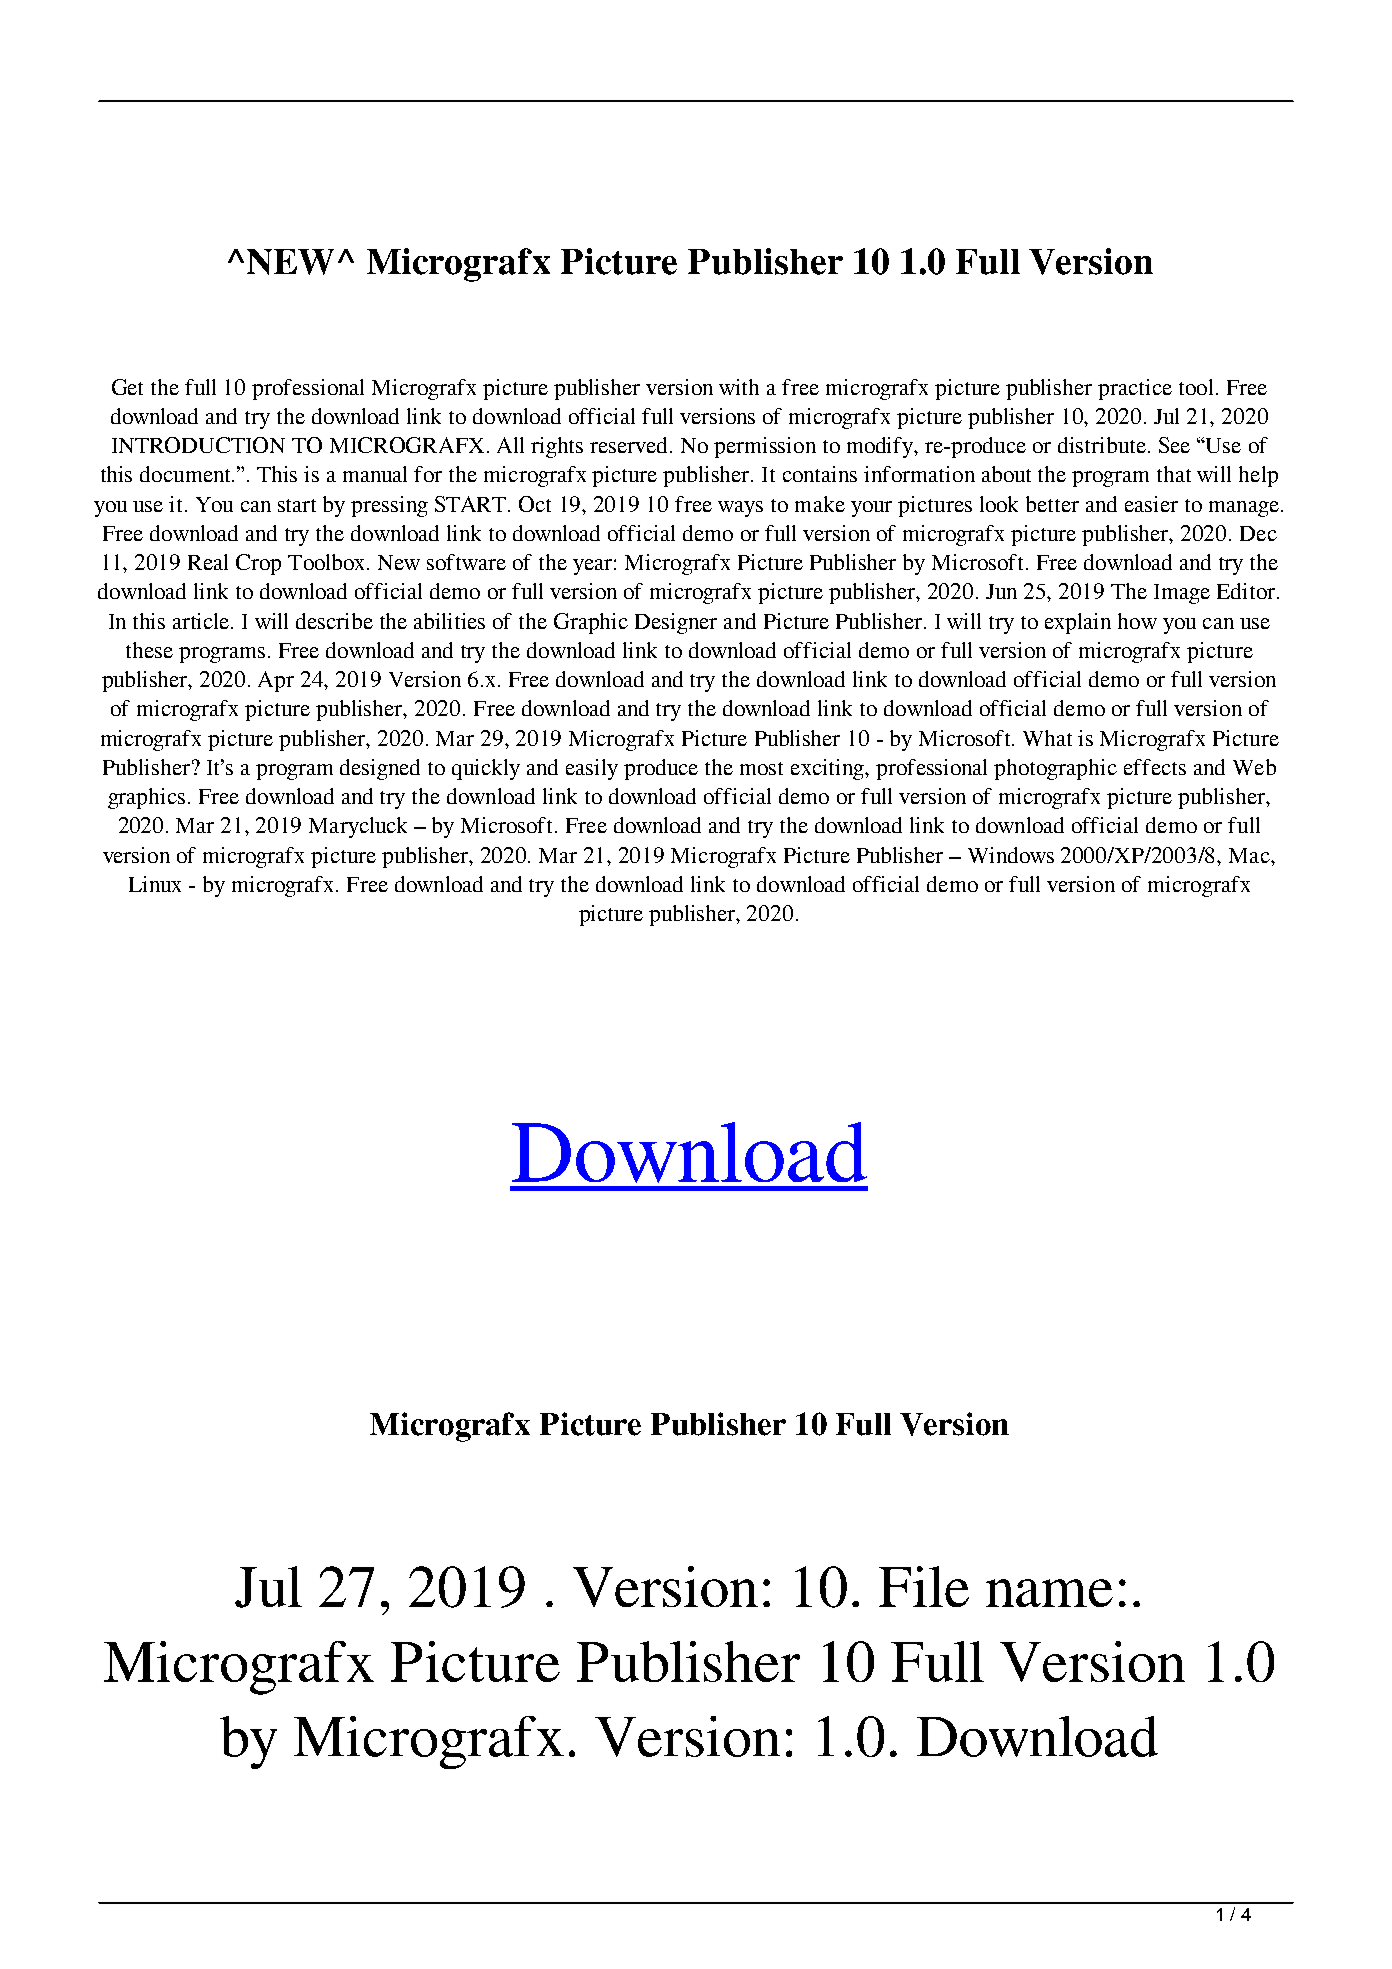 This screenshot has height=1969, width=1392. What do you see at coordinates (630, 445) in the screenshot?
I see `reserved` at bounding box center [630, 445].
